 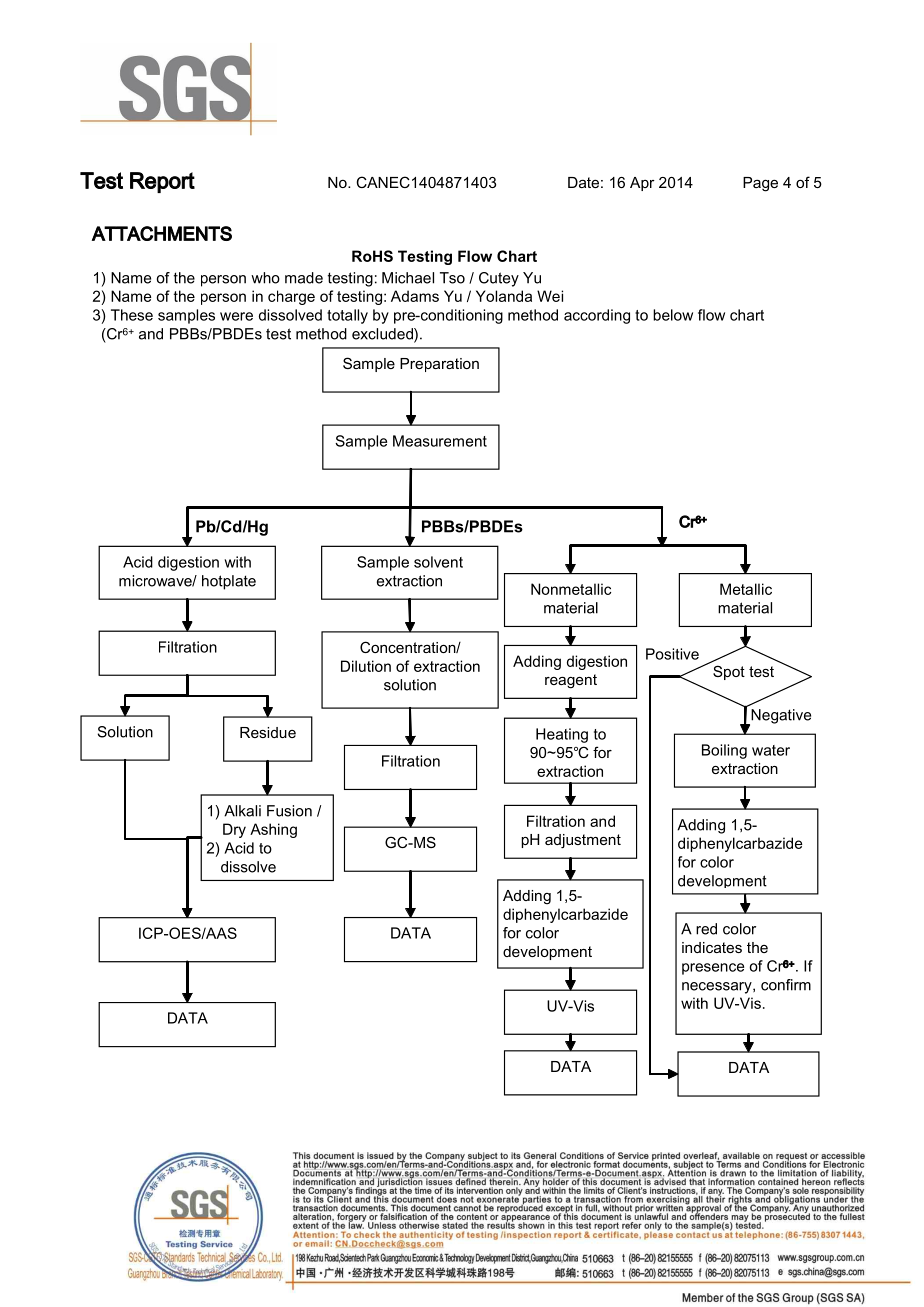 I want to click on Tso, so click(x=452, y=278).
